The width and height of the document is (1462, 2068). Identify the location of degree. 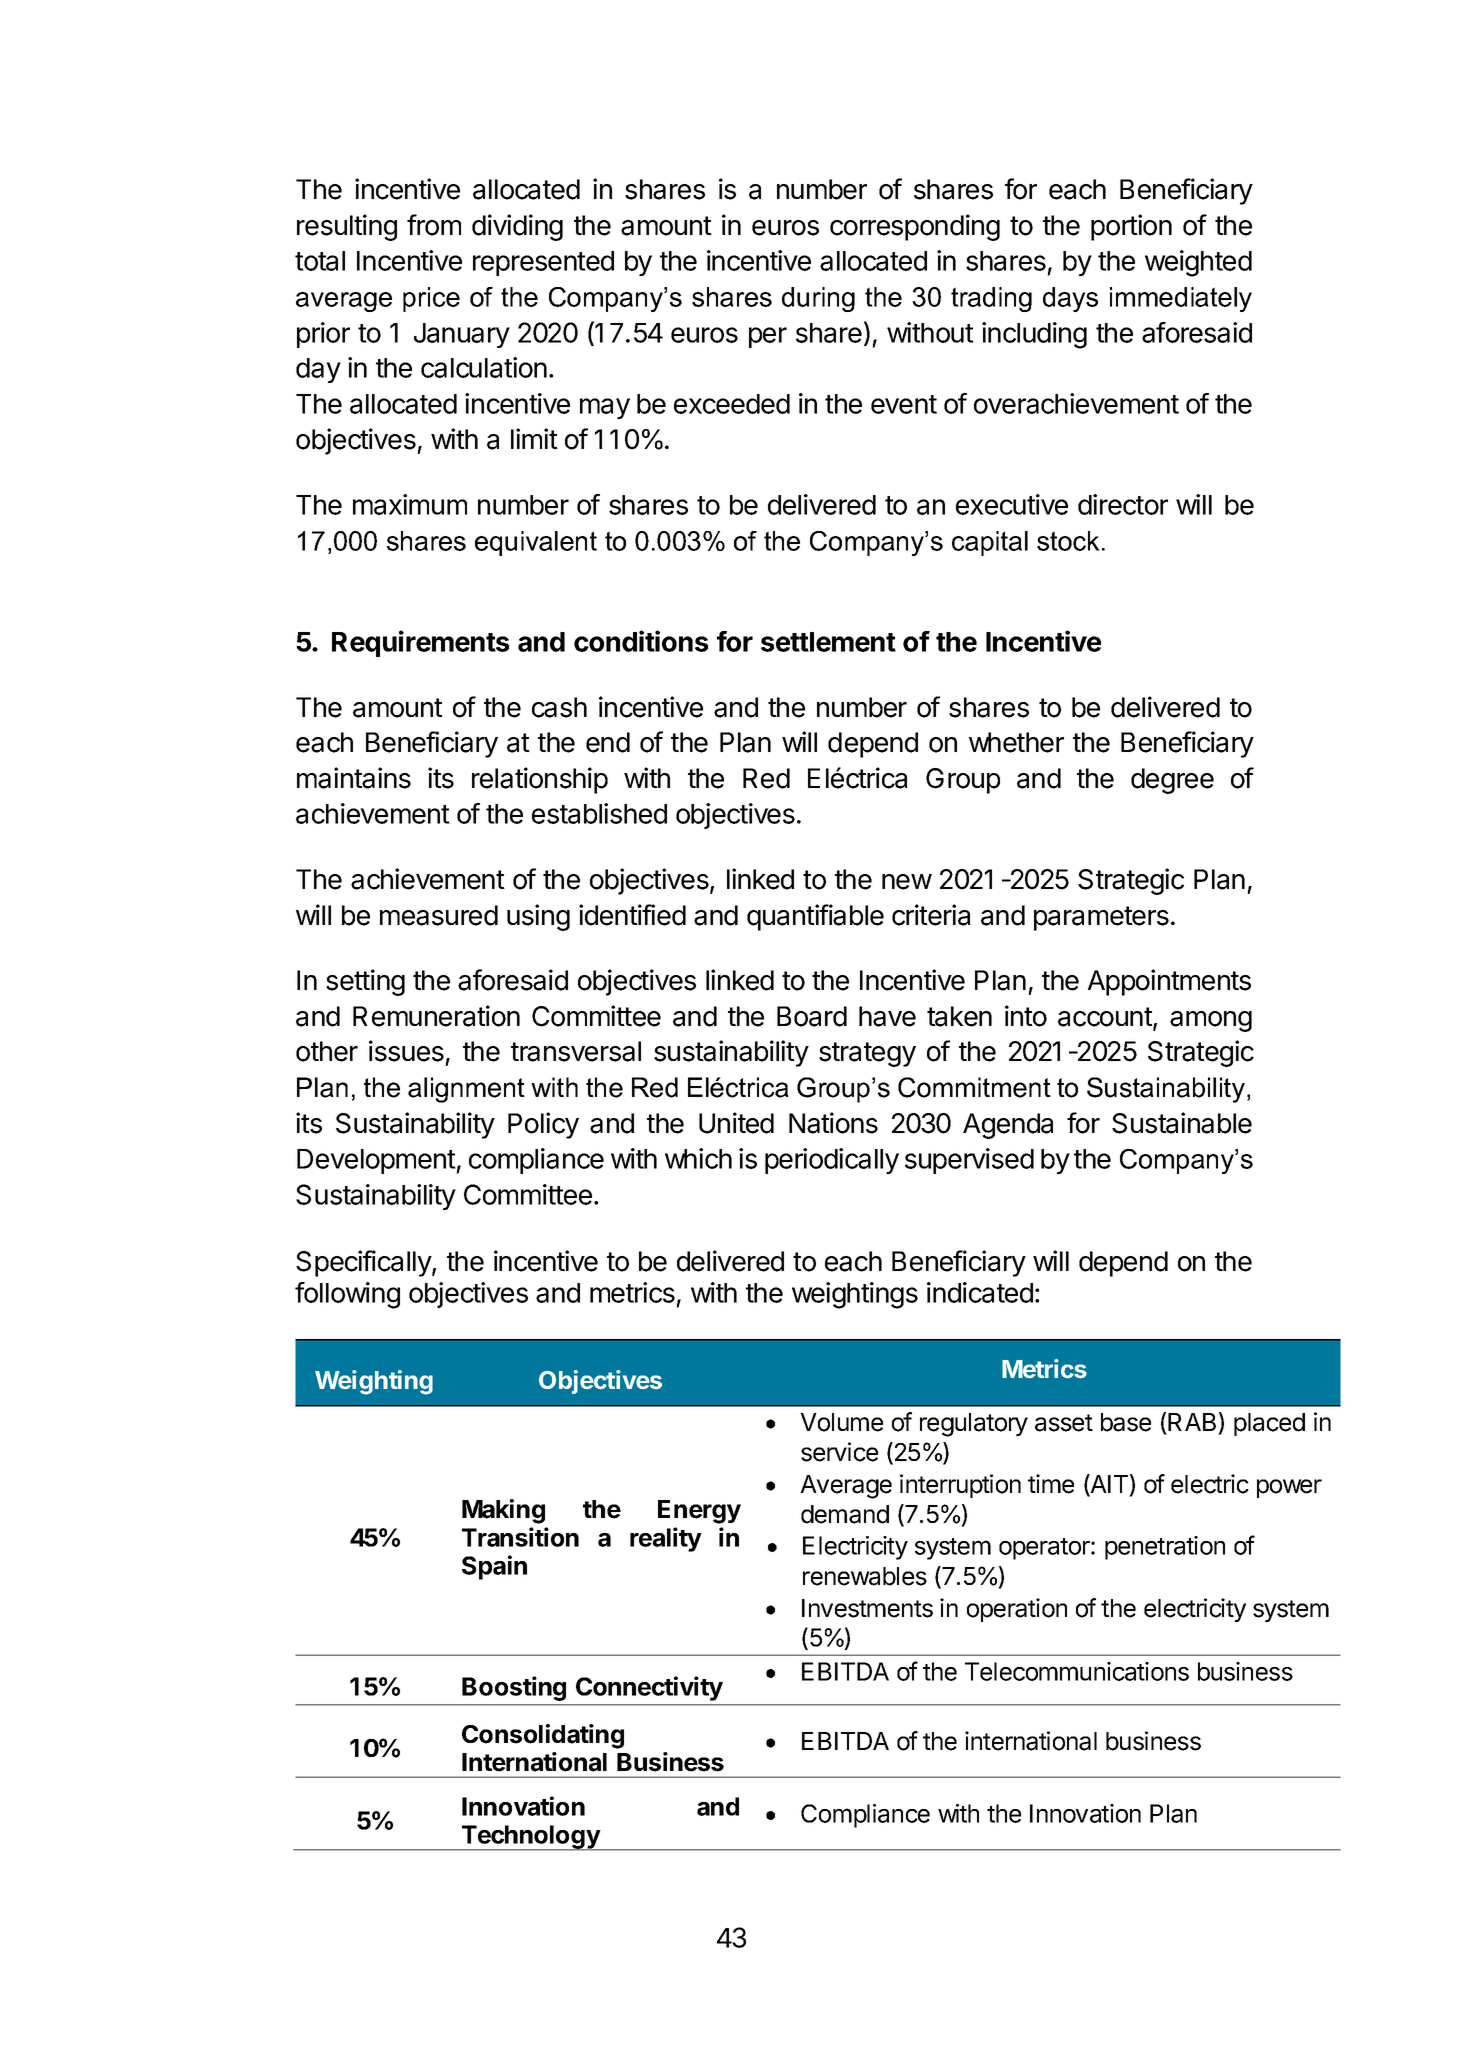
(1172, 781).
